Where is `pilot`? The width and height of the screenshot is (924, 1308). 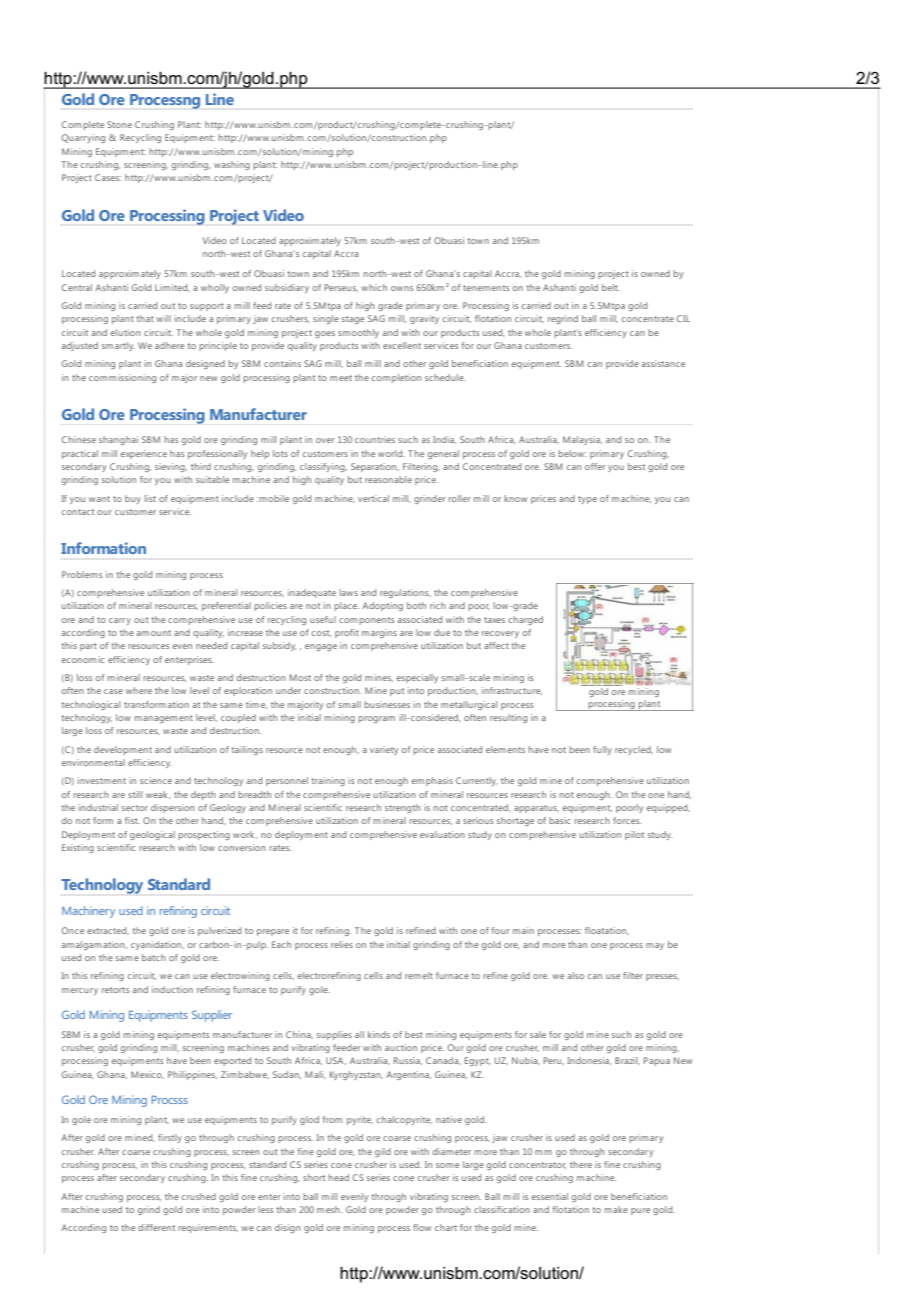 pilot is located at coordinates (634, 835).
